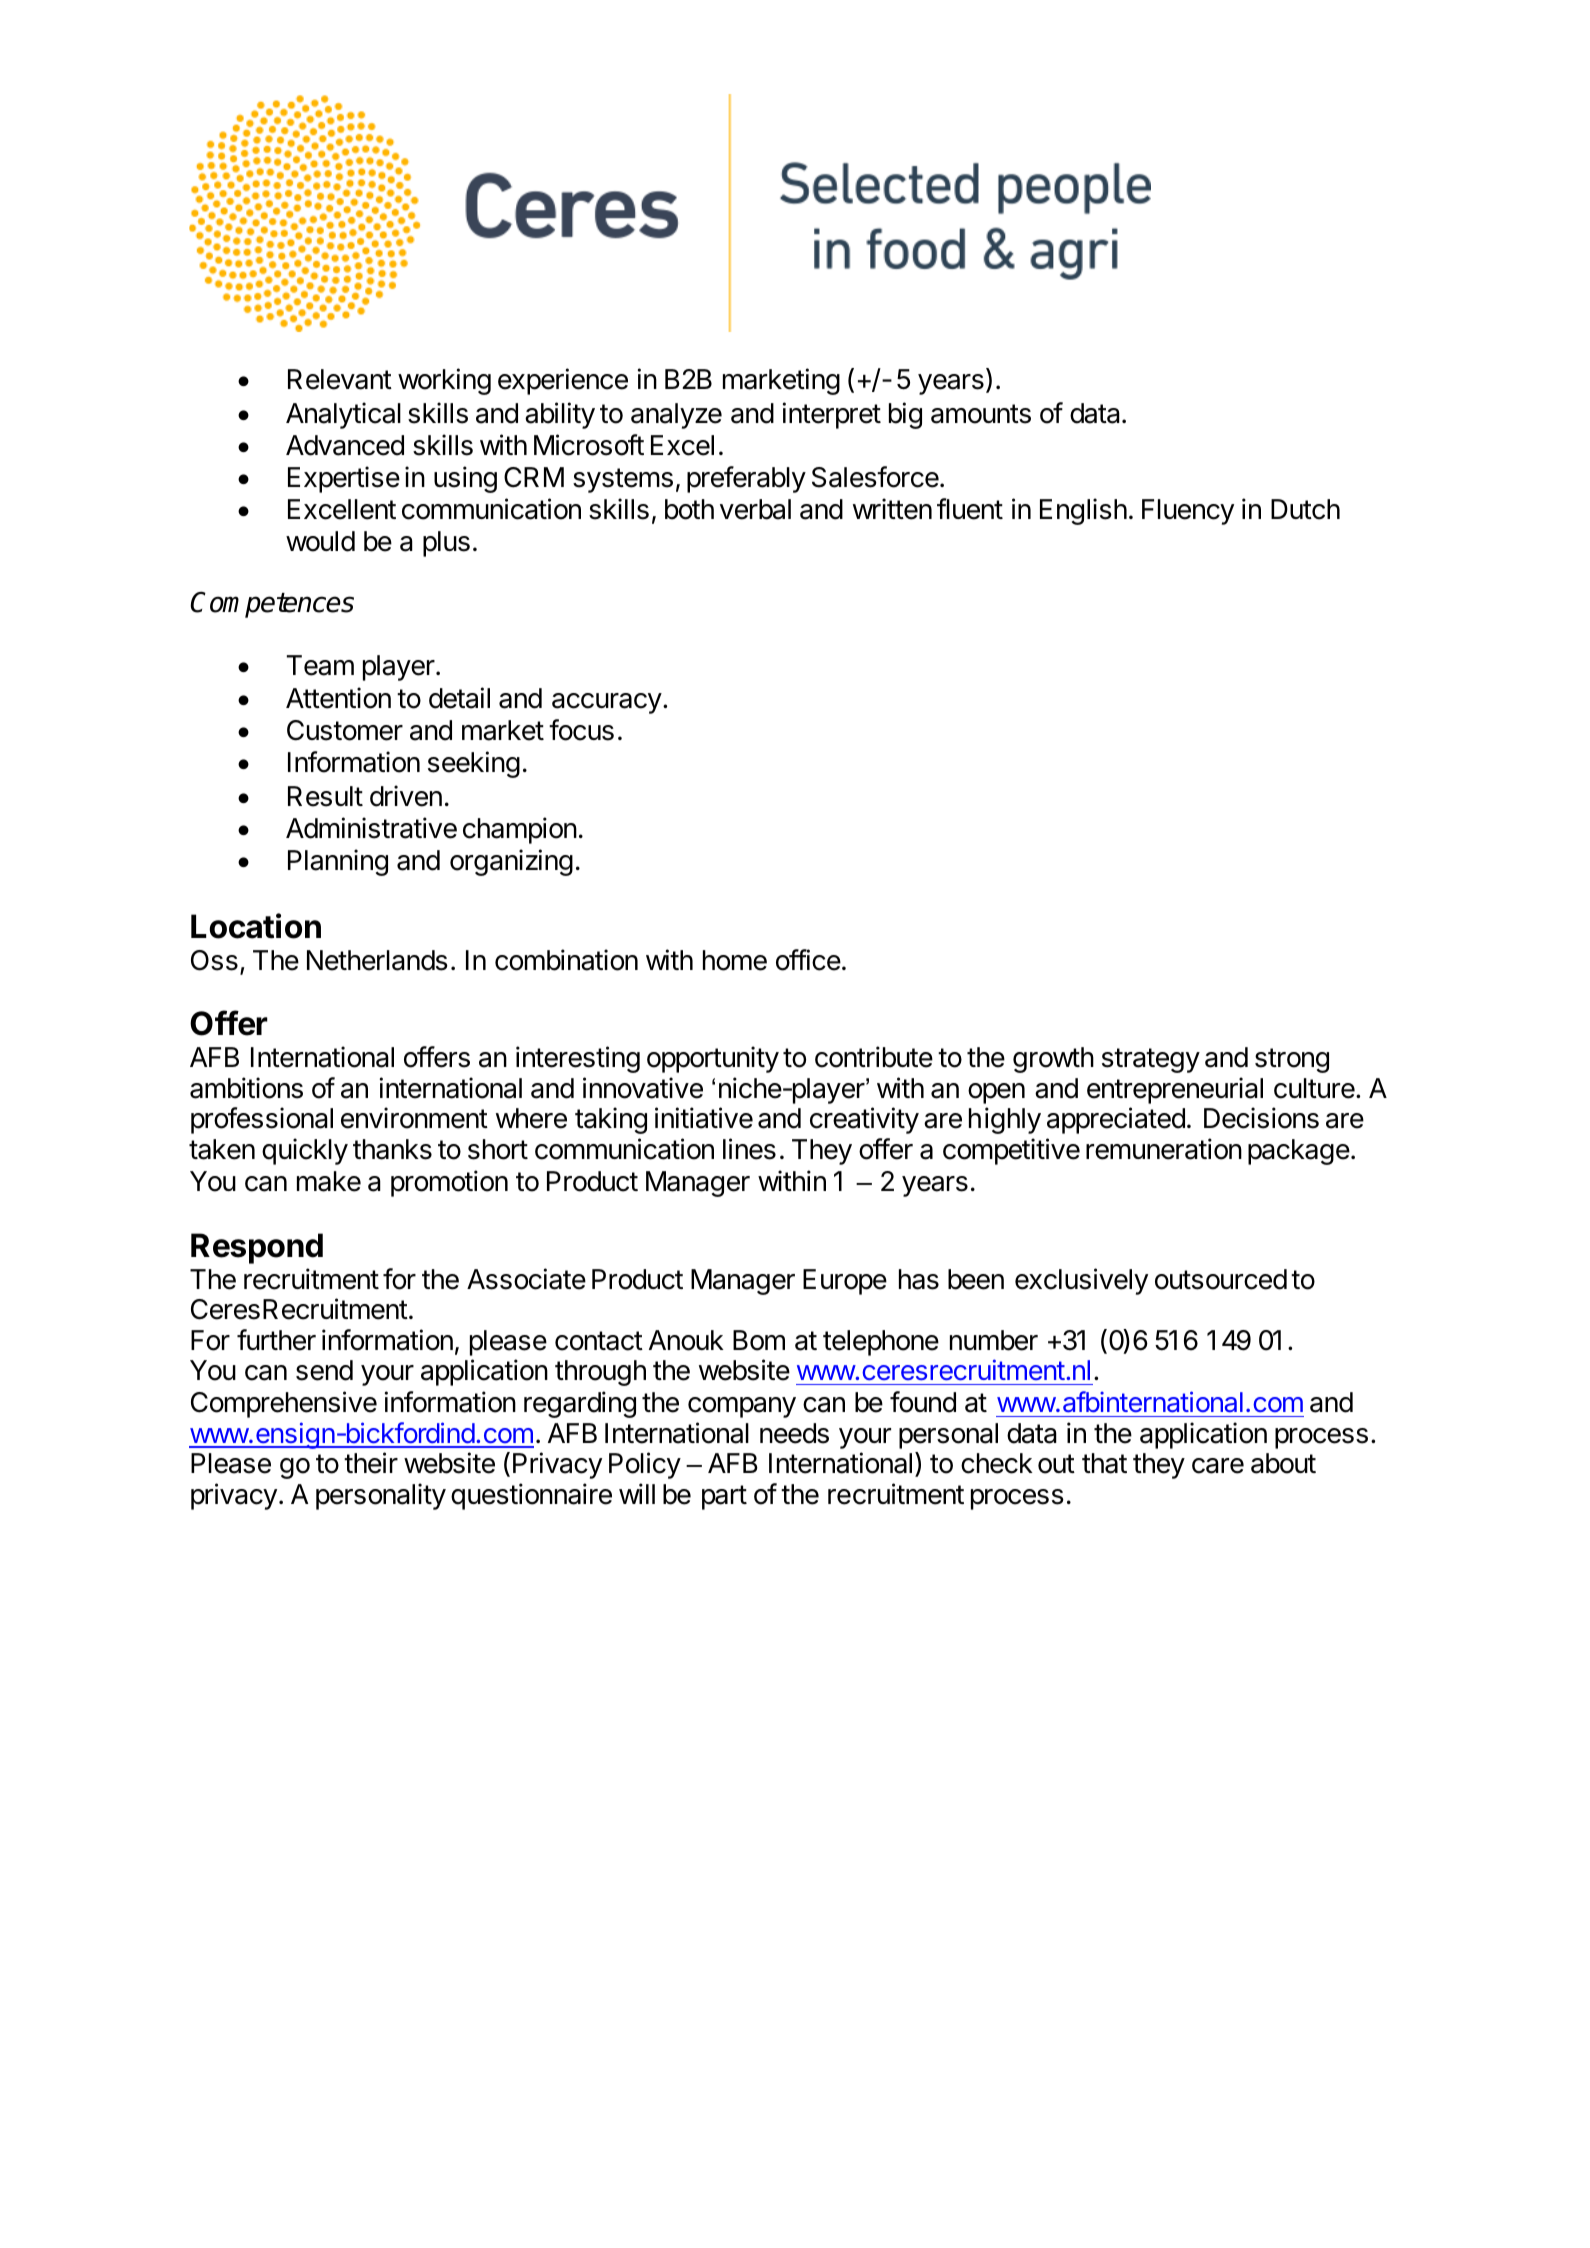 Image resolution: width=1590 pixels, height=2248 pixels. What do you see at coordinates (735, 960) in the screenshot?
I see `home` at bounding box center [735, 960].
